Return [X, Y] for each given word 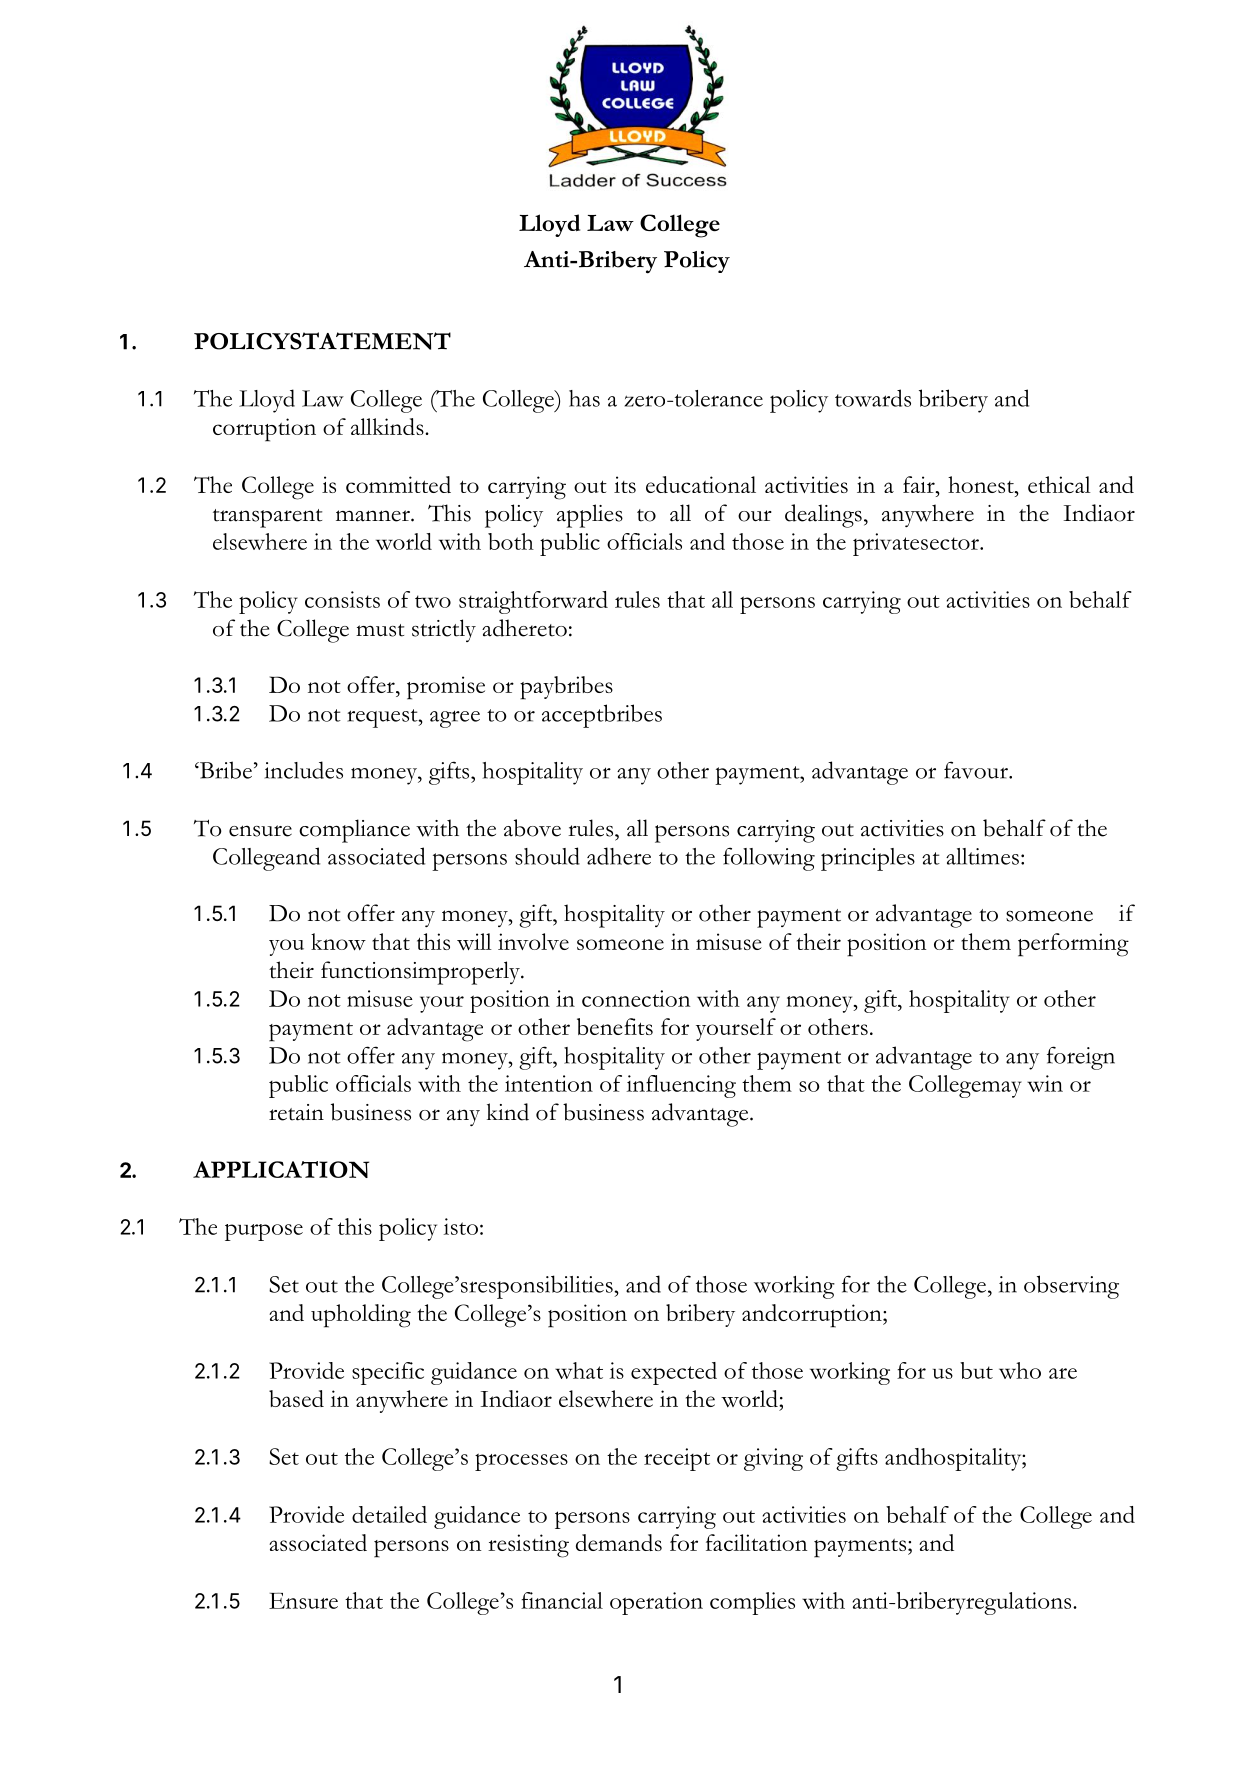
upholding [361, 1316]
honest [982, 484]
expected [674, 1373]
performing [1073, 945]
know [338, 942]
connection [636, 998]
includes [304, 770]
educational [701, 484]
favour [977, 770]
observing [1071, 1287]
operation [656, 1603]
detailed [389, 1514]
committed [398, 484]
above [532, 828]
